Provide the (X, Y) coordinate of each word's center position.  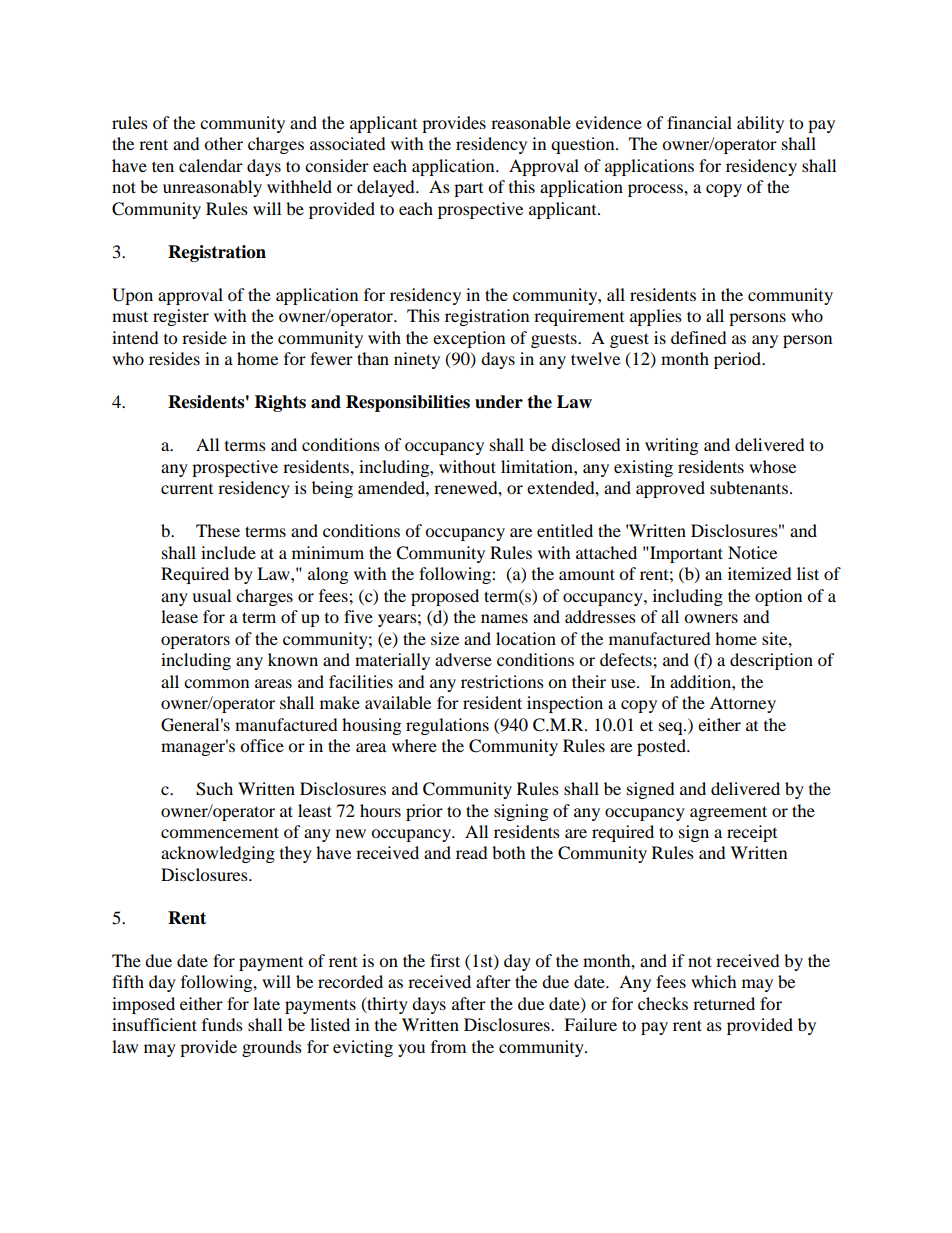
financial (699, 122)
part (468, 190)
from (448, 1046)
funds (222, 1024)
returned (724, 1003)
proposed (445, 597)
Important (685, 554)
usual (211, 595)
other (223, 143)
